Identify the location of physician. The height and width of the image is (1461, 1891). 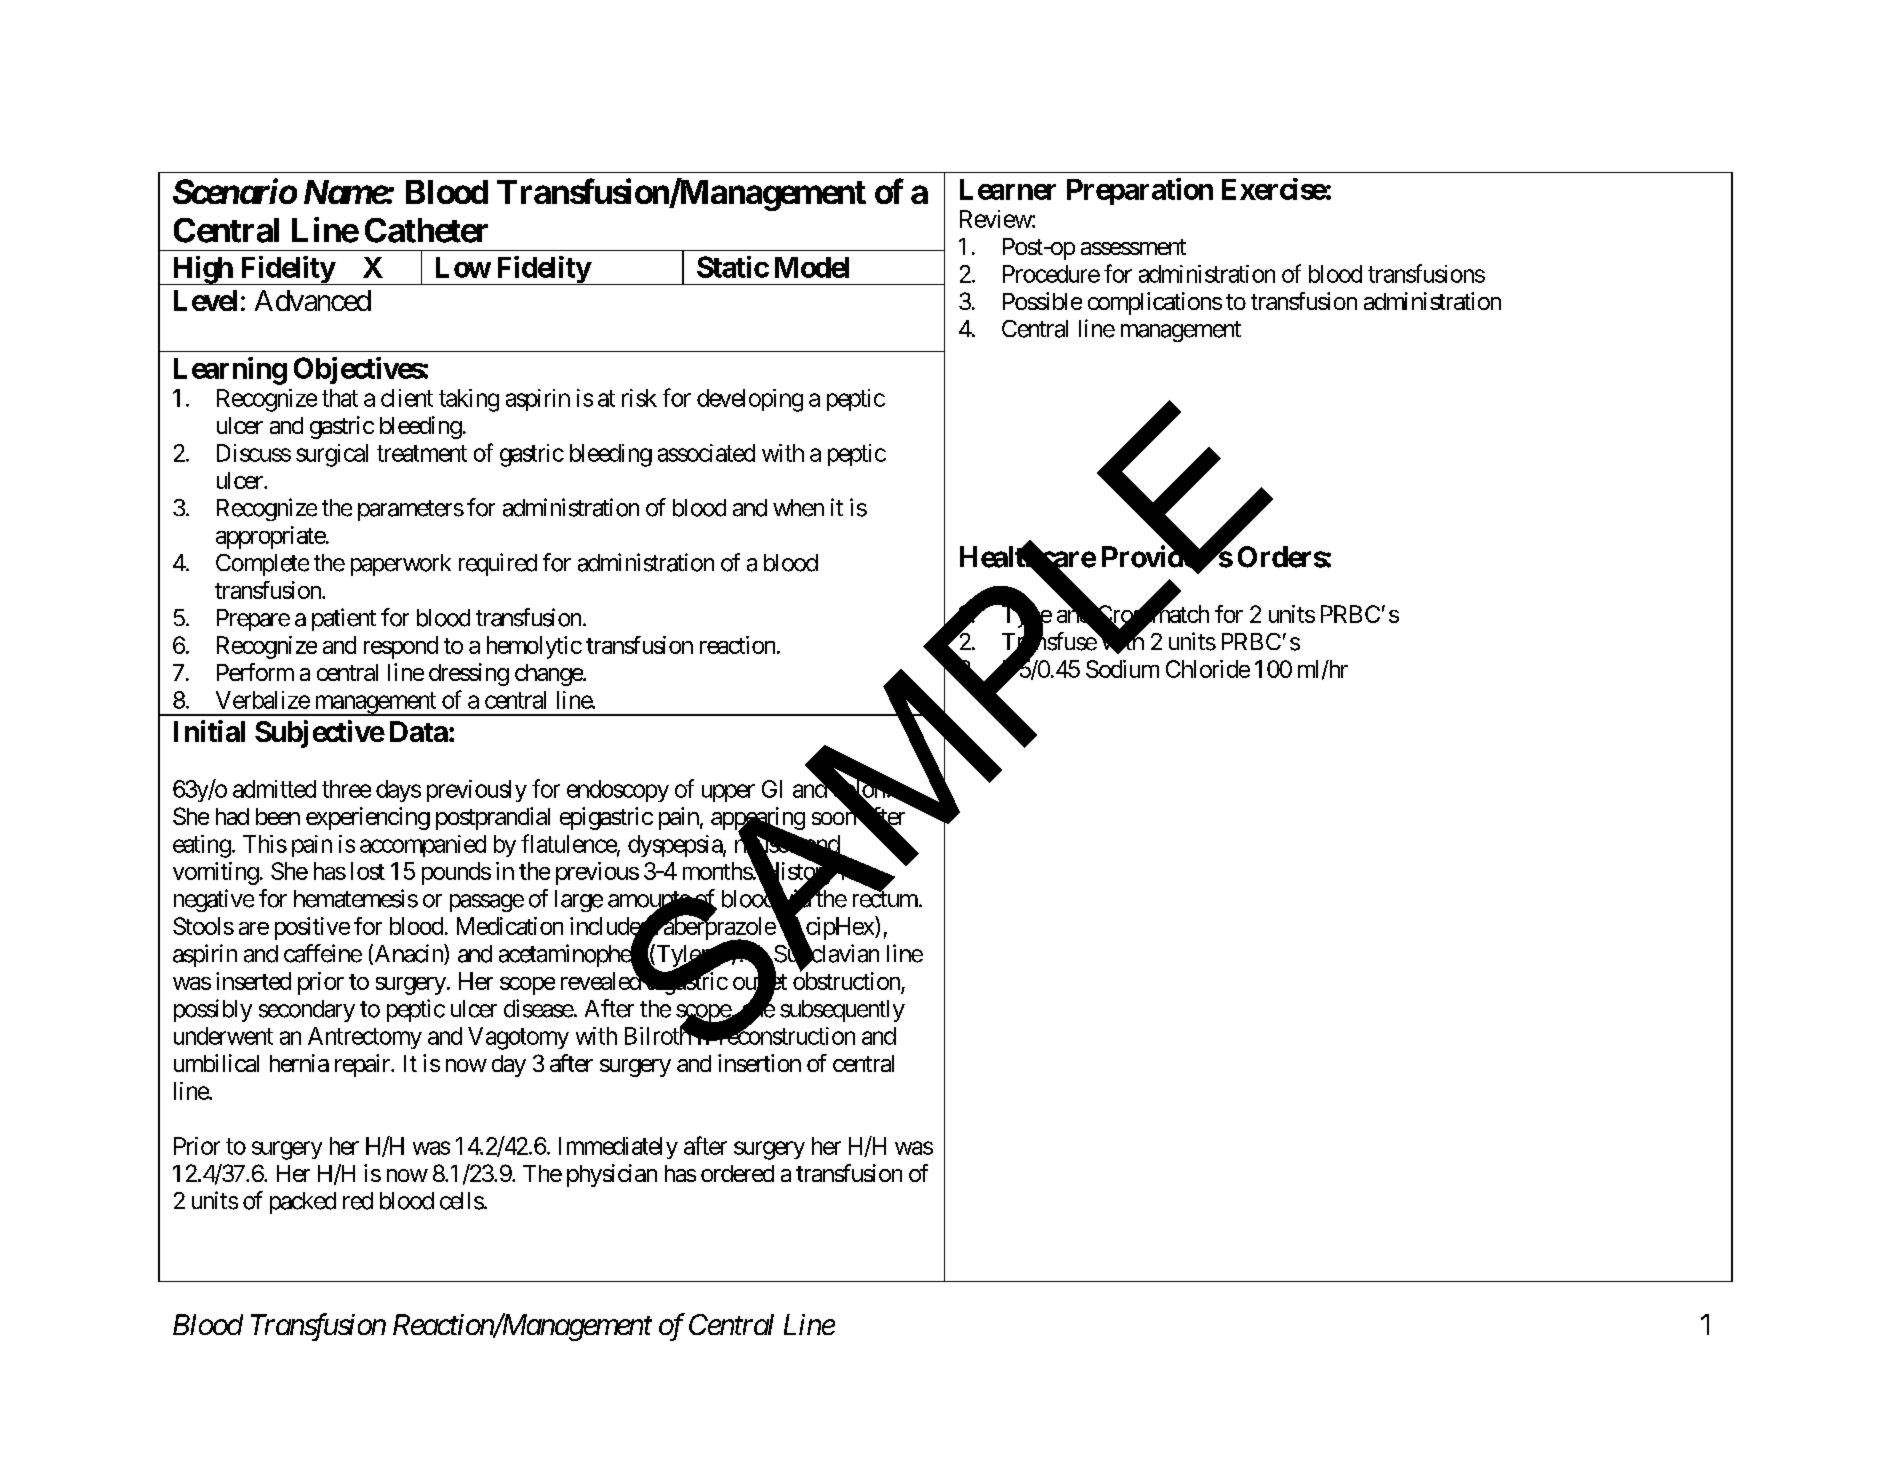
(612, 1175).
